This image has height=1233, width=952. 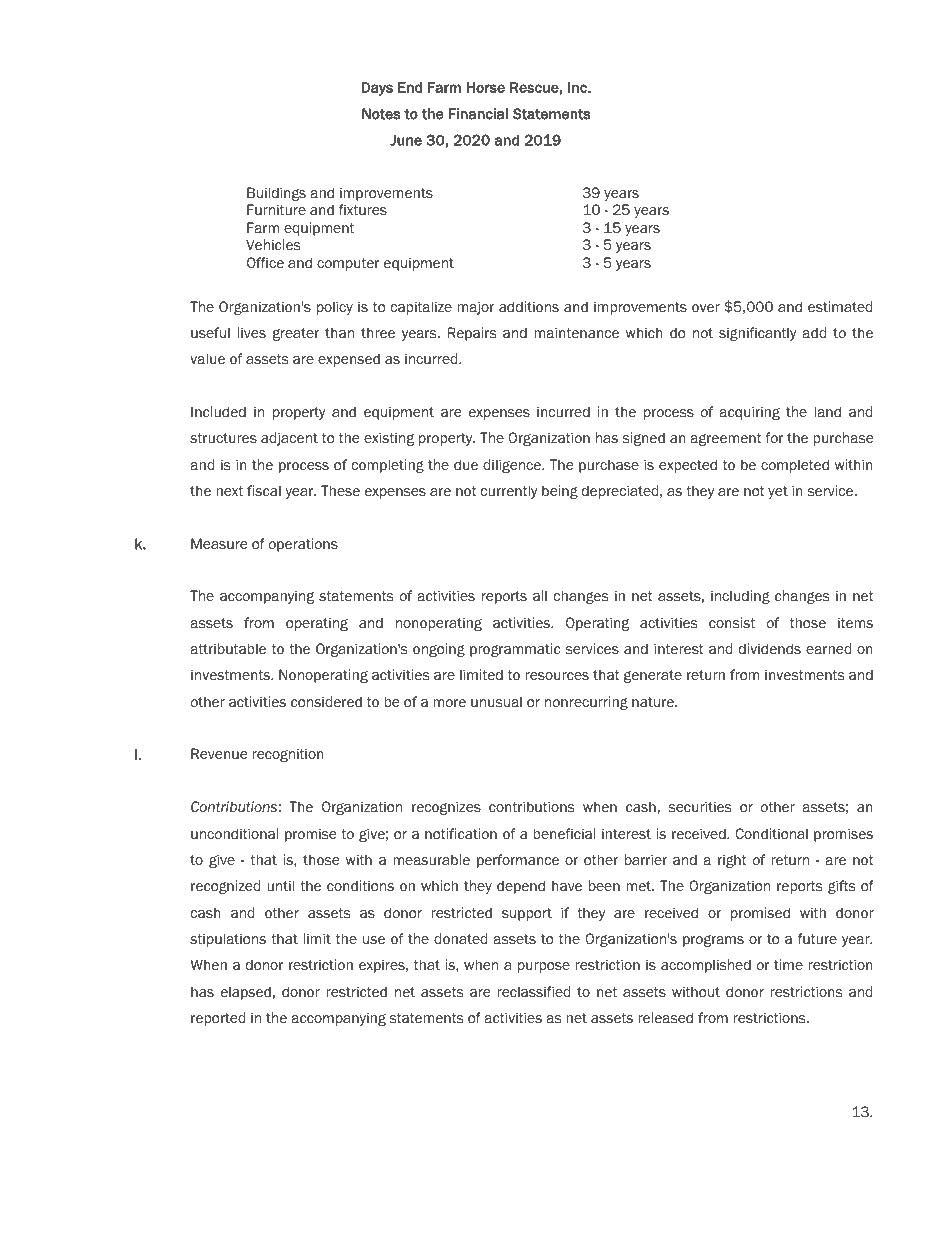 I want to click on significantly, so click(x=758, y=334).
